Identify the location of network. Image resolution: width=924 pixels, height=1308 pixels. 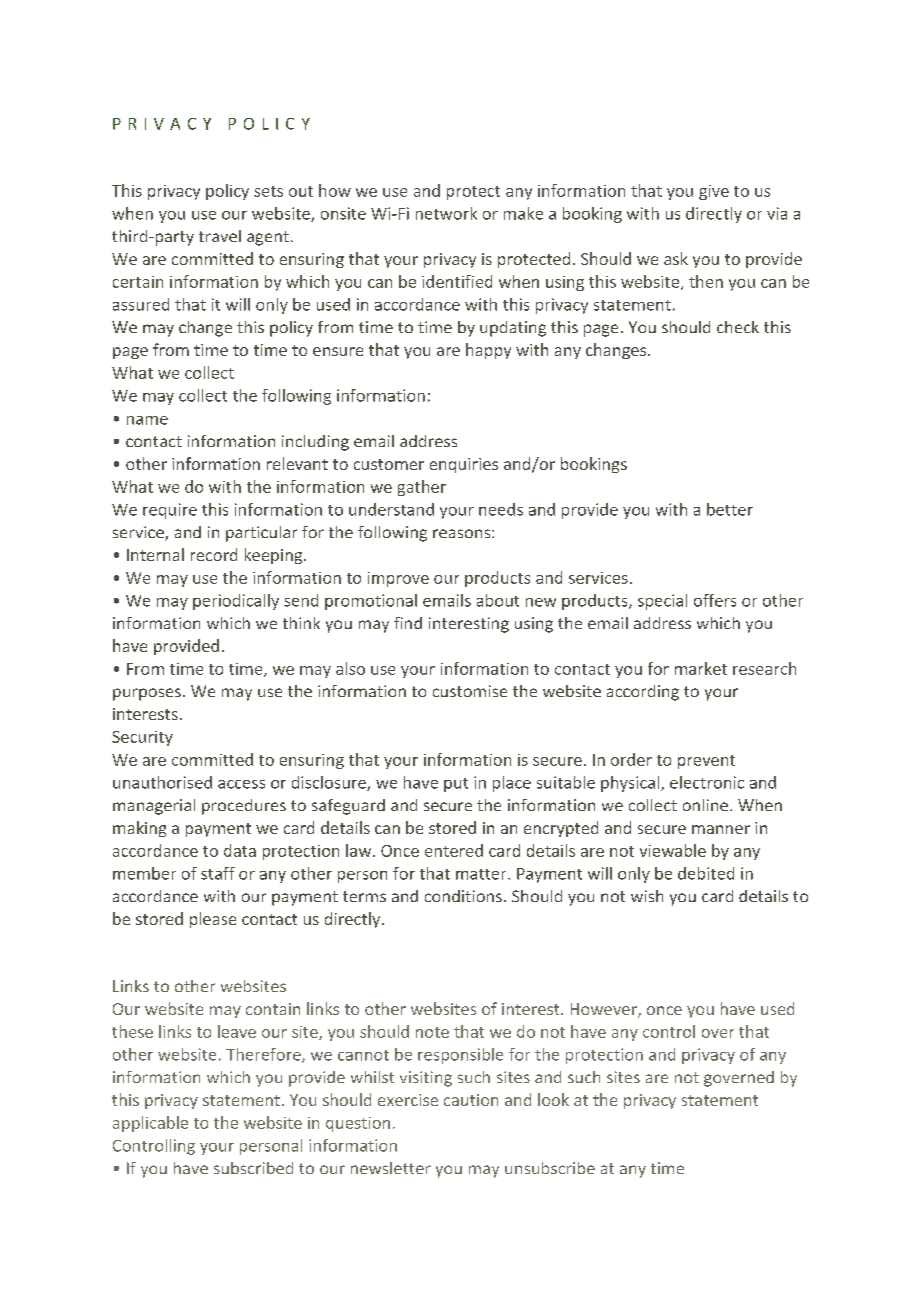
(446, 213).
